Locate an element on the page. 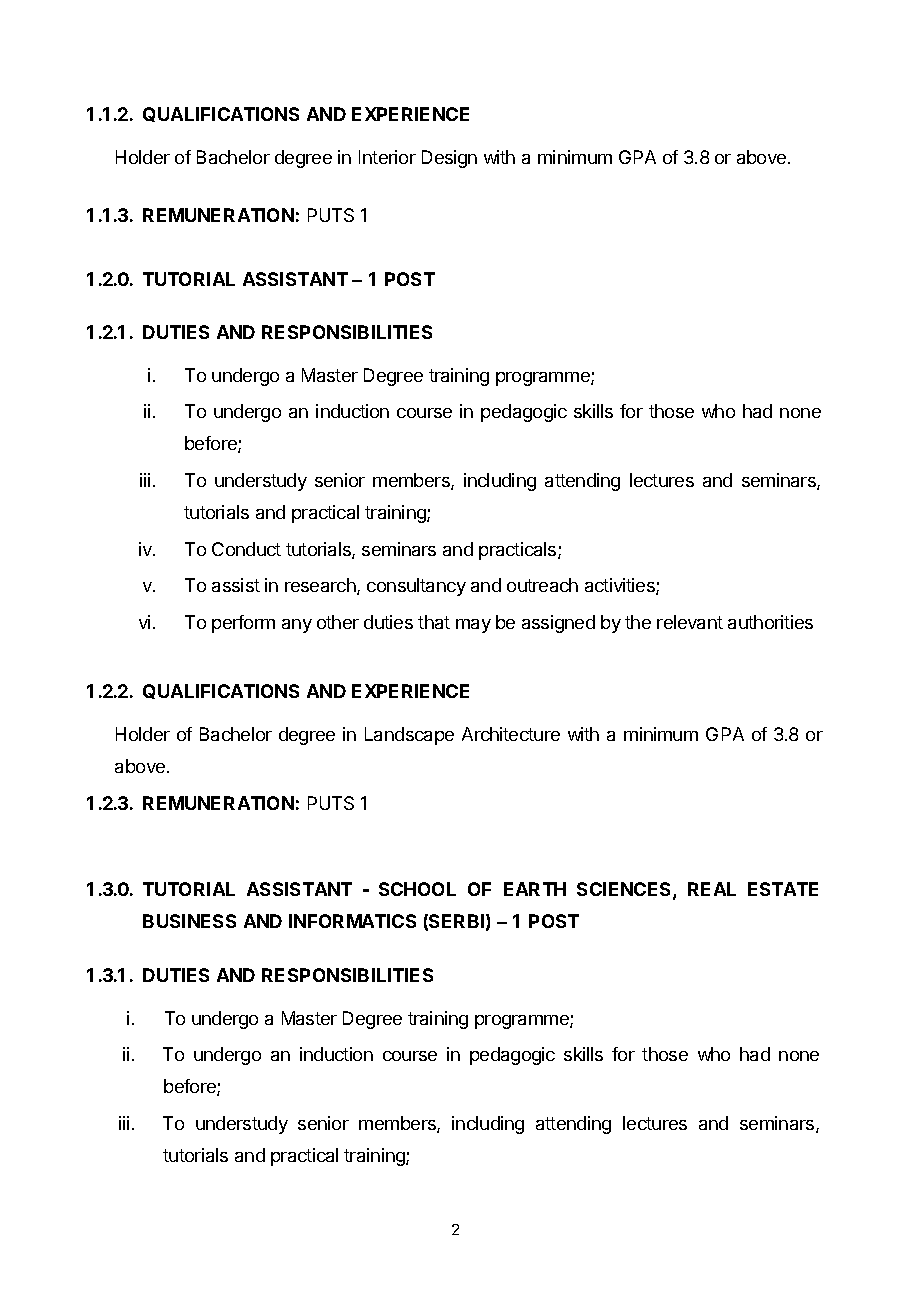 The width and height of the image is (924, 1308). may is located at coordinates (473, 626).
